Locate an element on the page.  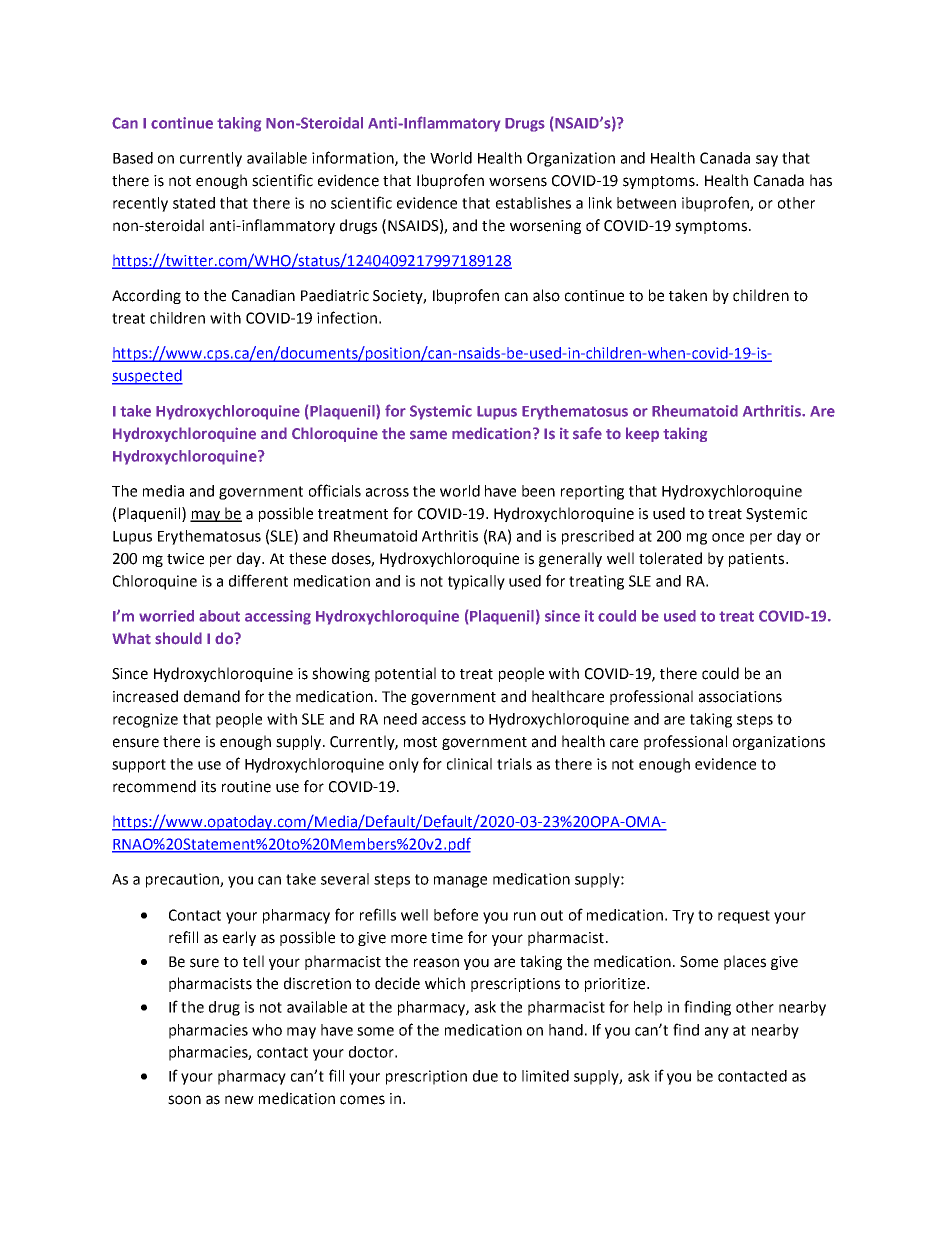
say is located at coordinates (767, 161).
